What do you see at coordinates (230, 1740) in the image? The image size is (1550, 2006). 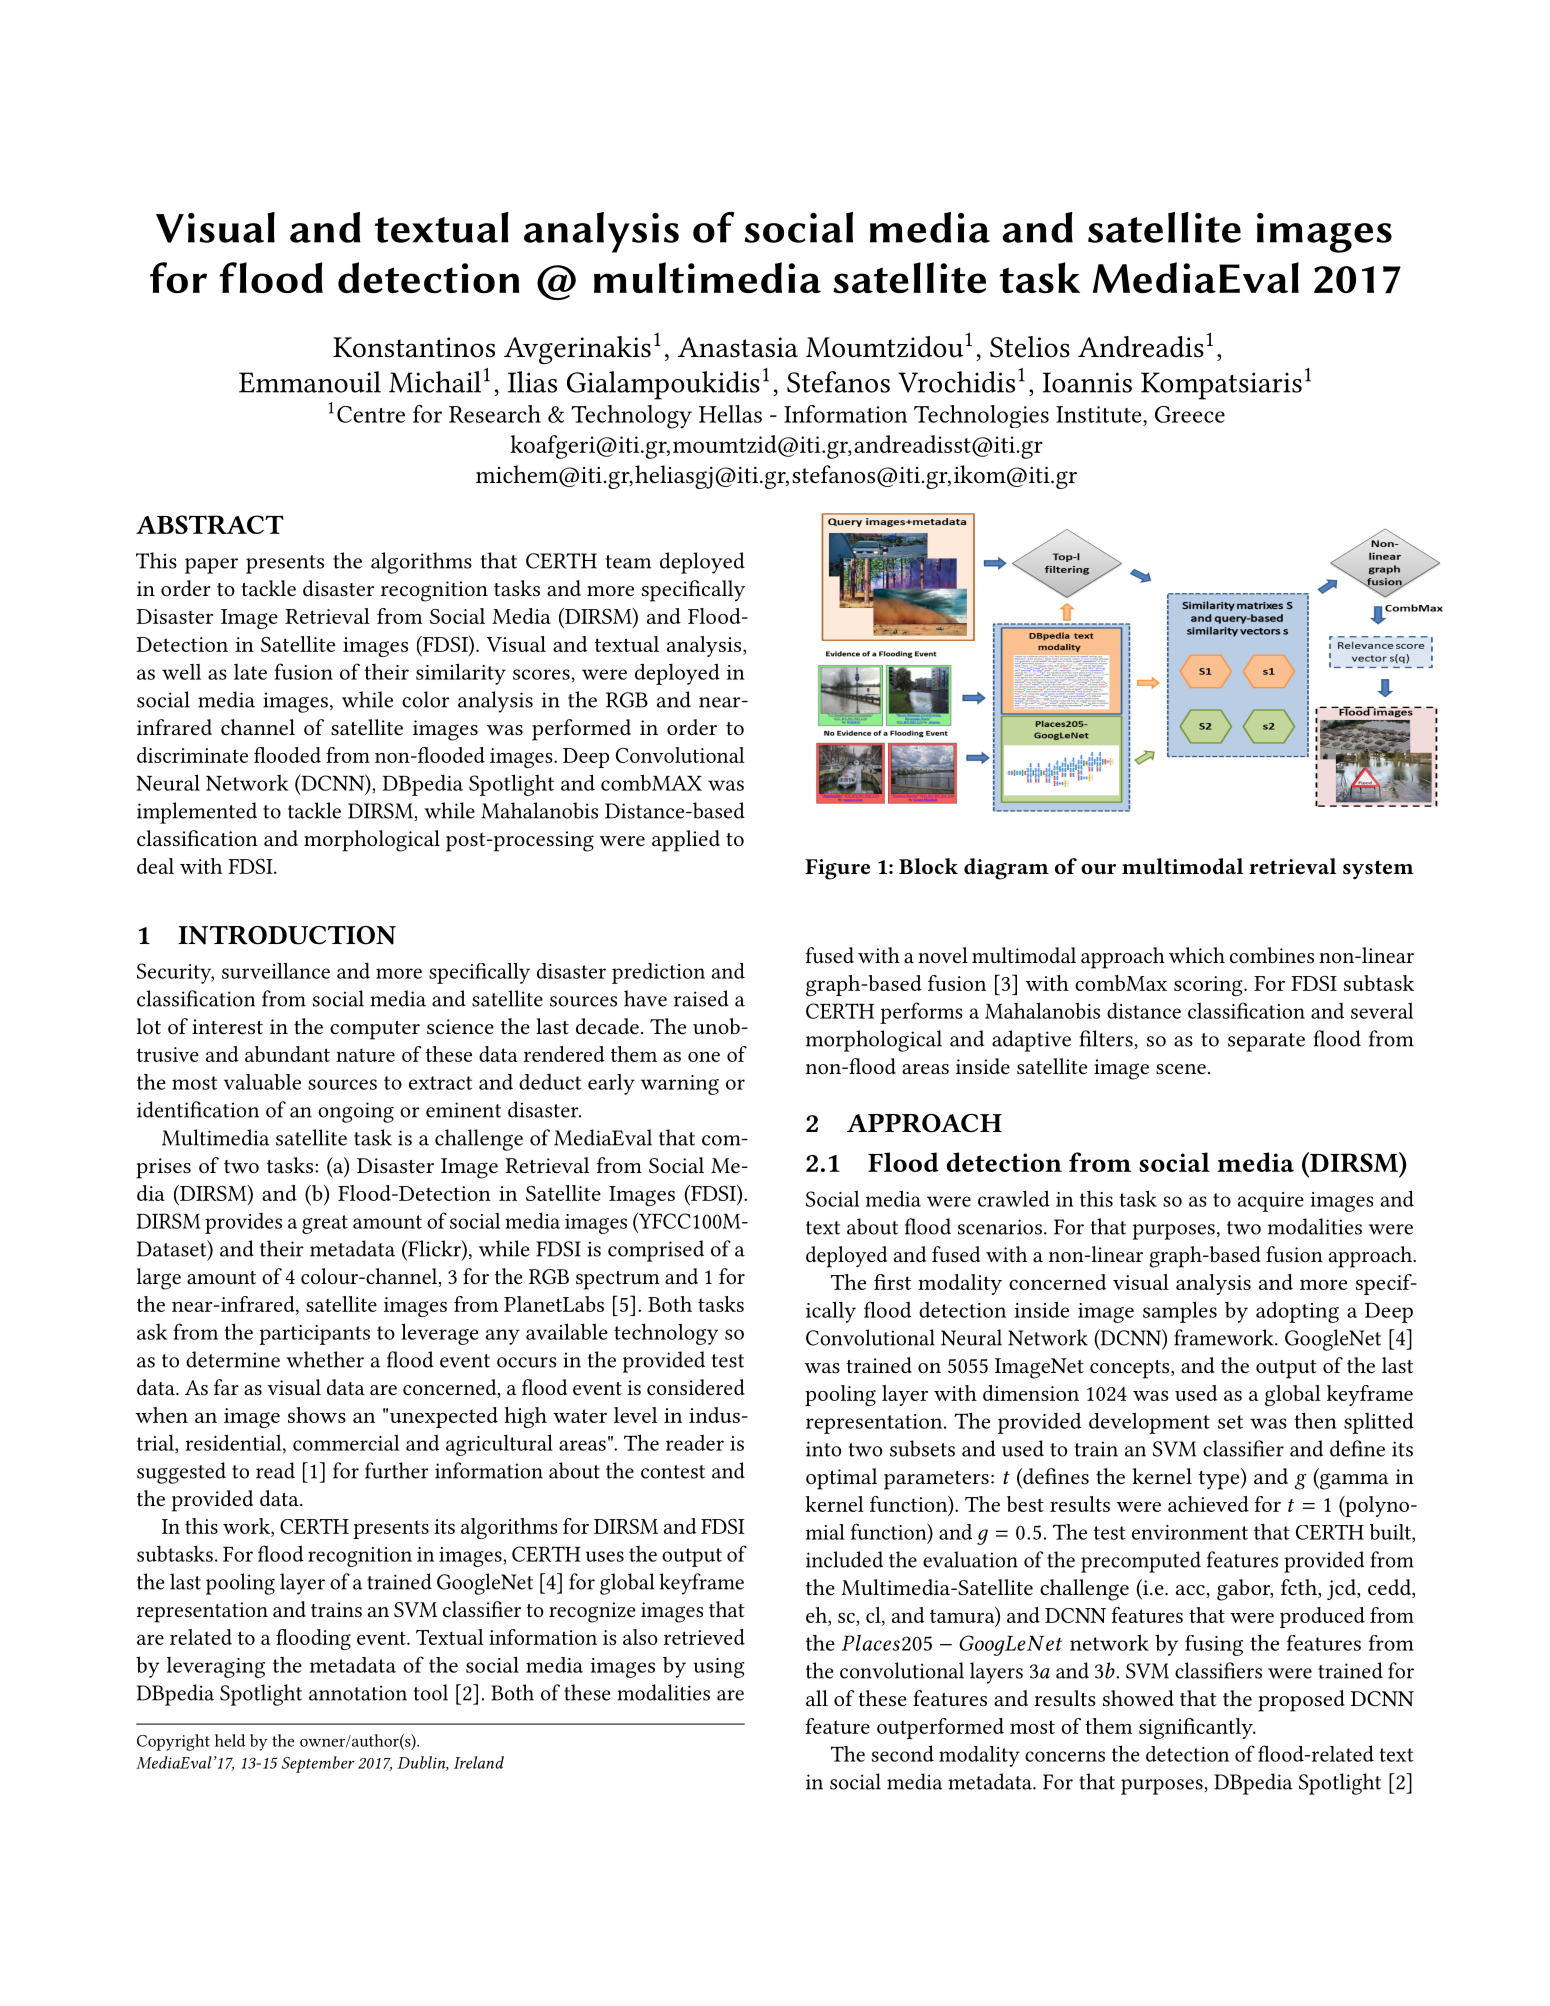 I see `held` at bounding box center [230, 1740].
